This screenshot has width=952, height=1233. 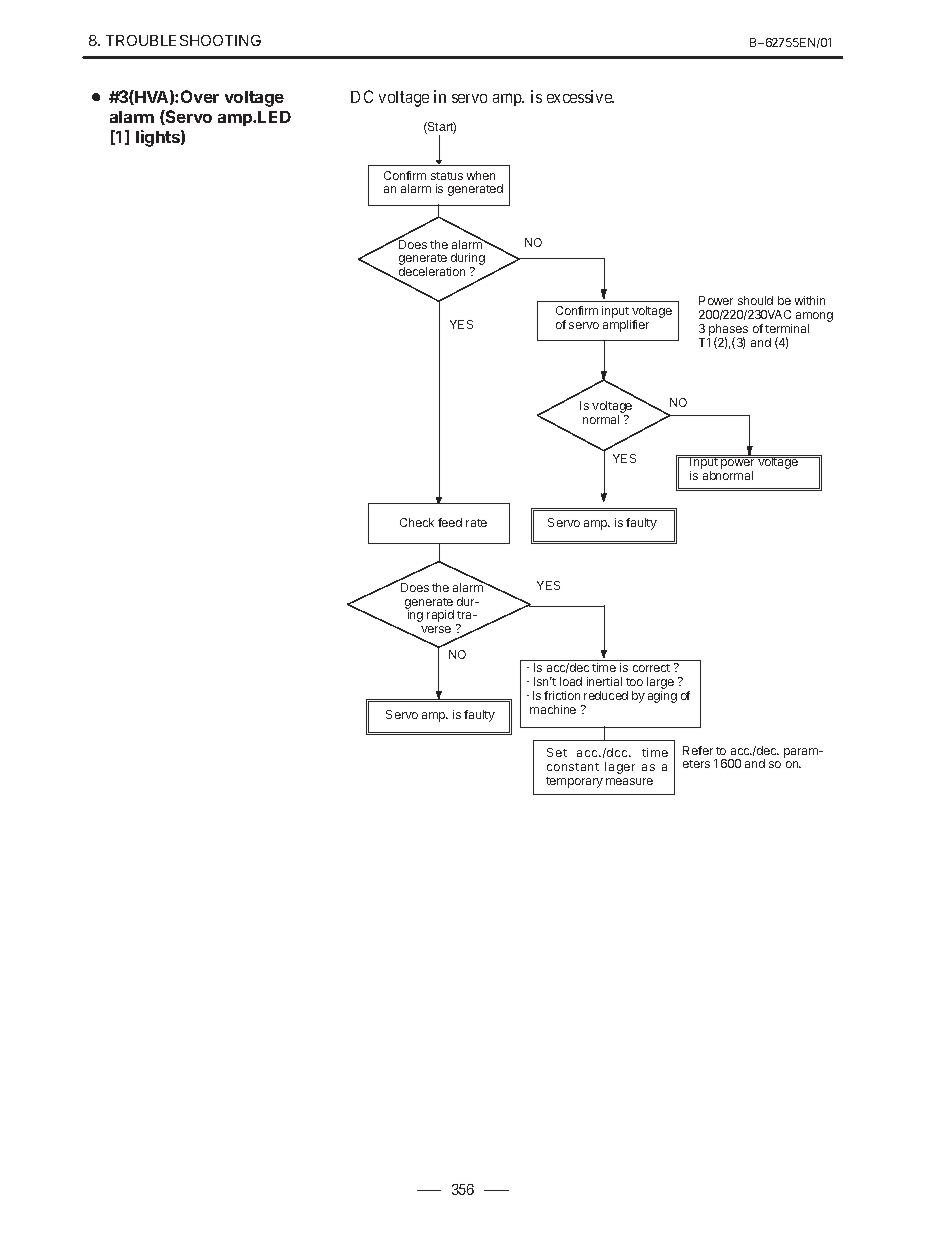 I want to click on deceleration, so click(x=432, y=271).
